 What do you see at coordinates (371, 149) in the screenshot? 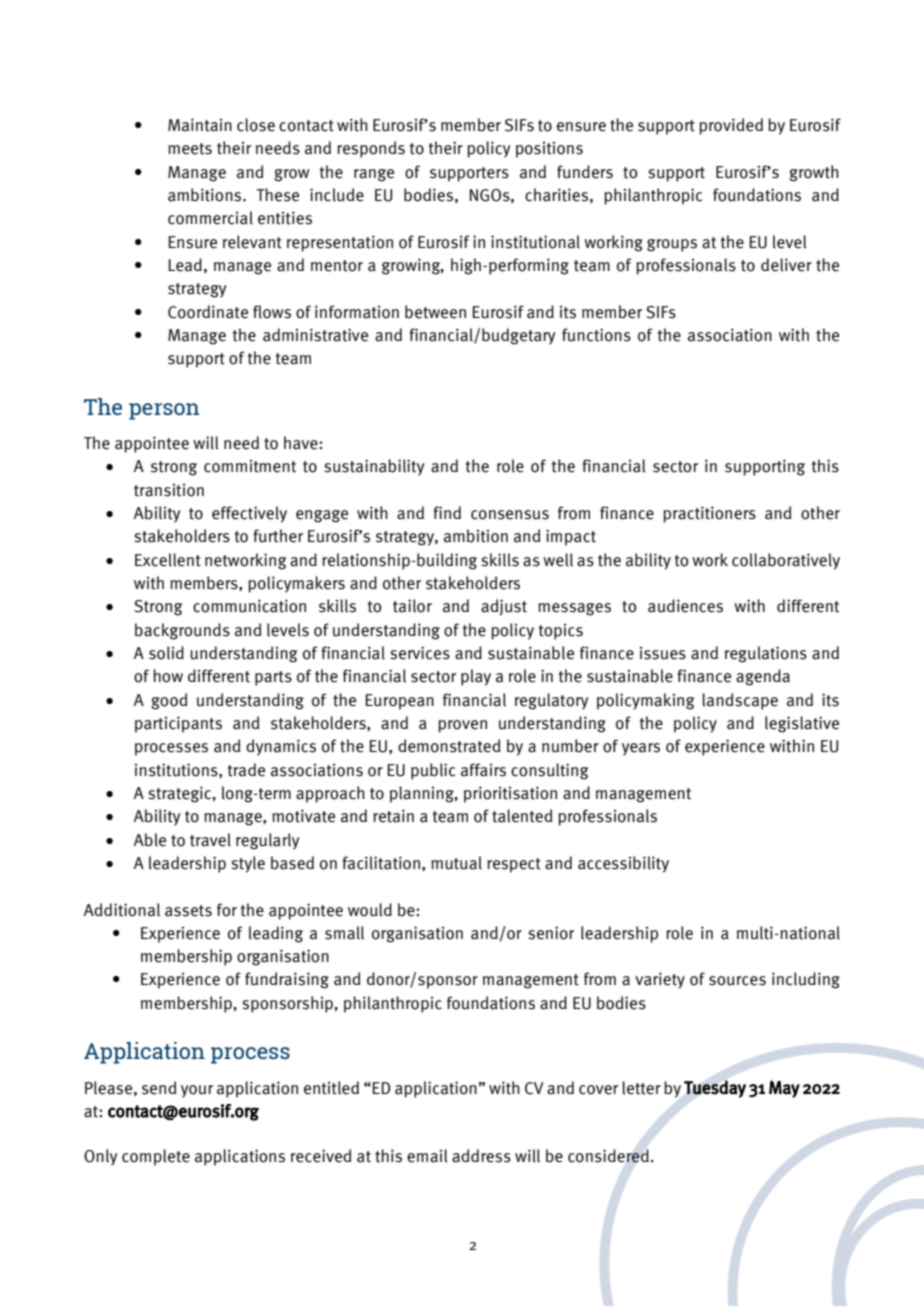
I see `responds` at bounding box center [371, 149].
